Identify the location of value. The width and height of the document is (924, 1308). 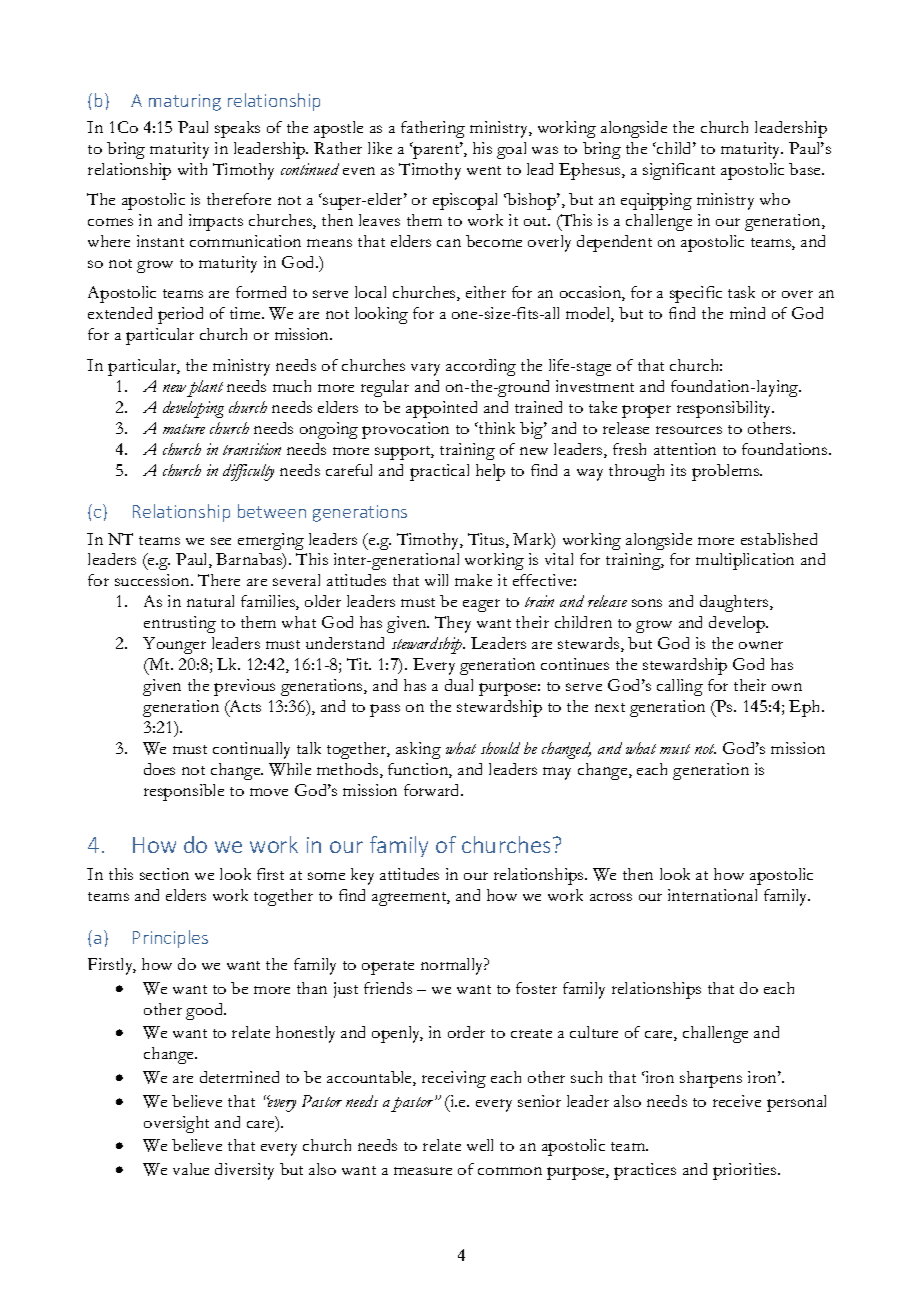
(191, 1169).
